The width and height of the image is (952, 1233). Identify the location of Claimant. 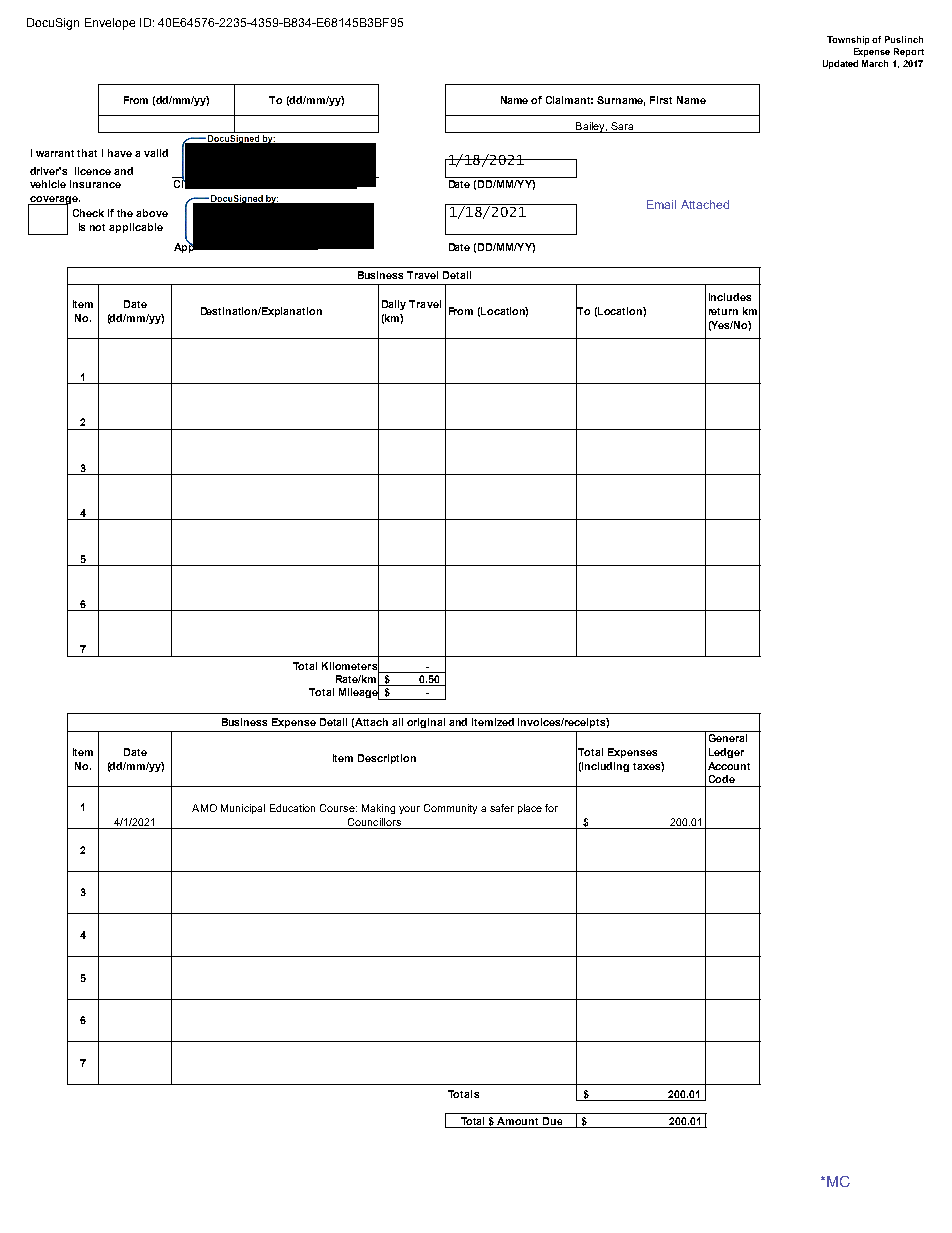
(569, 100).
